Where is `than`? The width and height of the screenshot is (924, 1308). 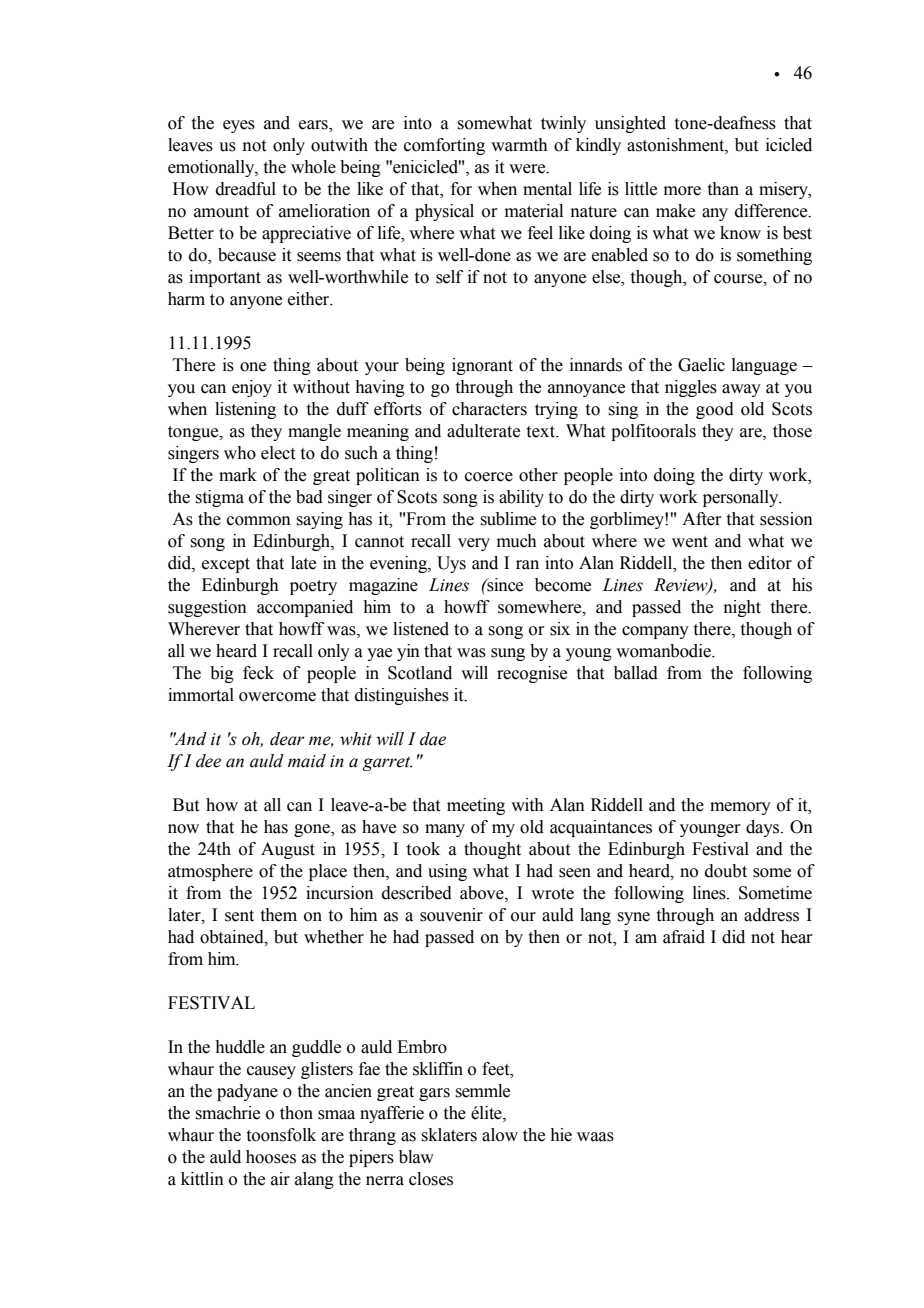 than is located at coordinates (723, 189).
